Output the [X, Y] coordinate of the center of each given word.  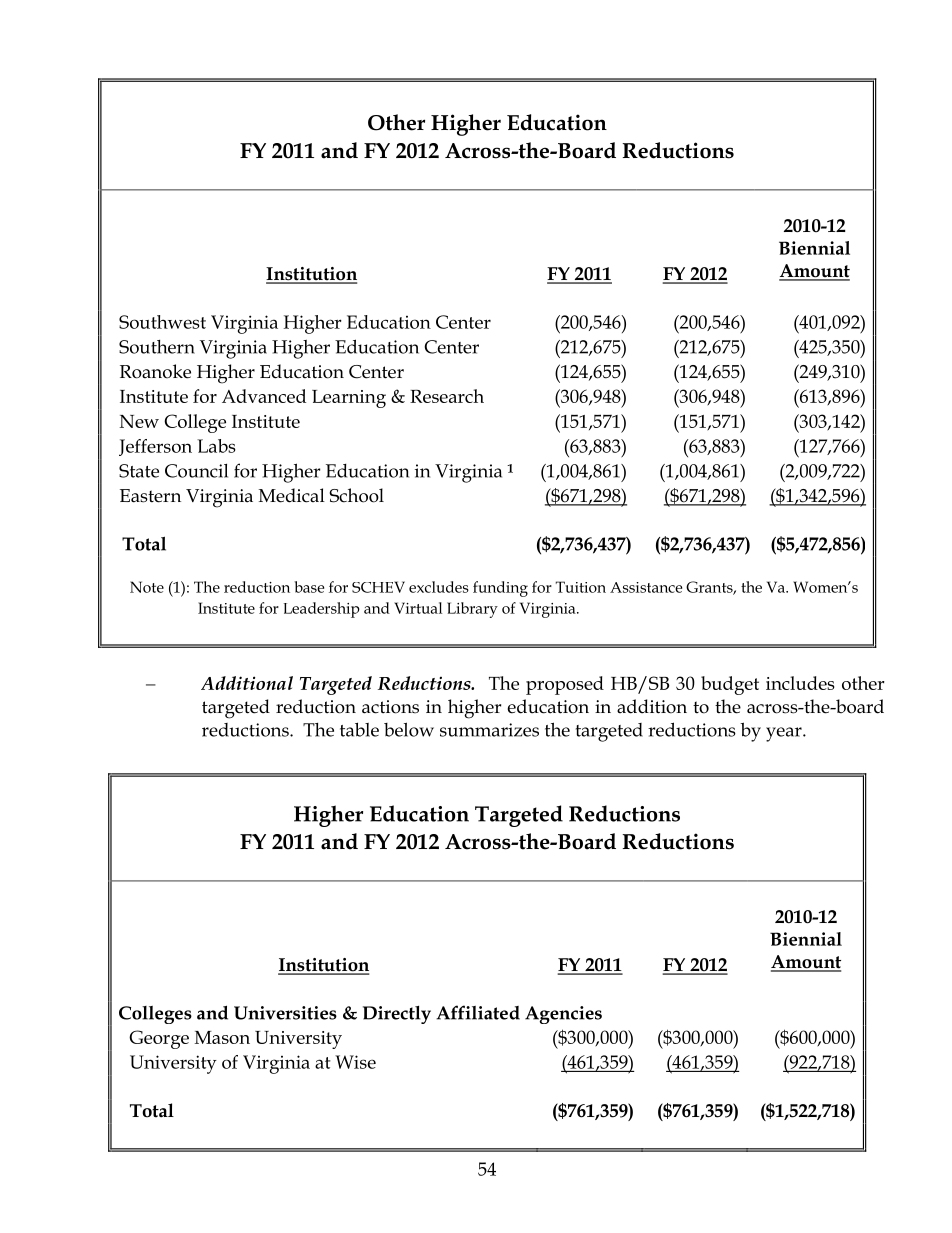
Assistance [646, 587]
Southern [157, 347]
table [359, 729]
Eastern [150, 496]
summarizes [489, 730]
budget [730, 685]
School [356, 495]
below [409, 729]
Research [447, 396]
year [785, 734]
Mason [222, 1037]
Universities [285, 1013]
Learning [349, 399]
